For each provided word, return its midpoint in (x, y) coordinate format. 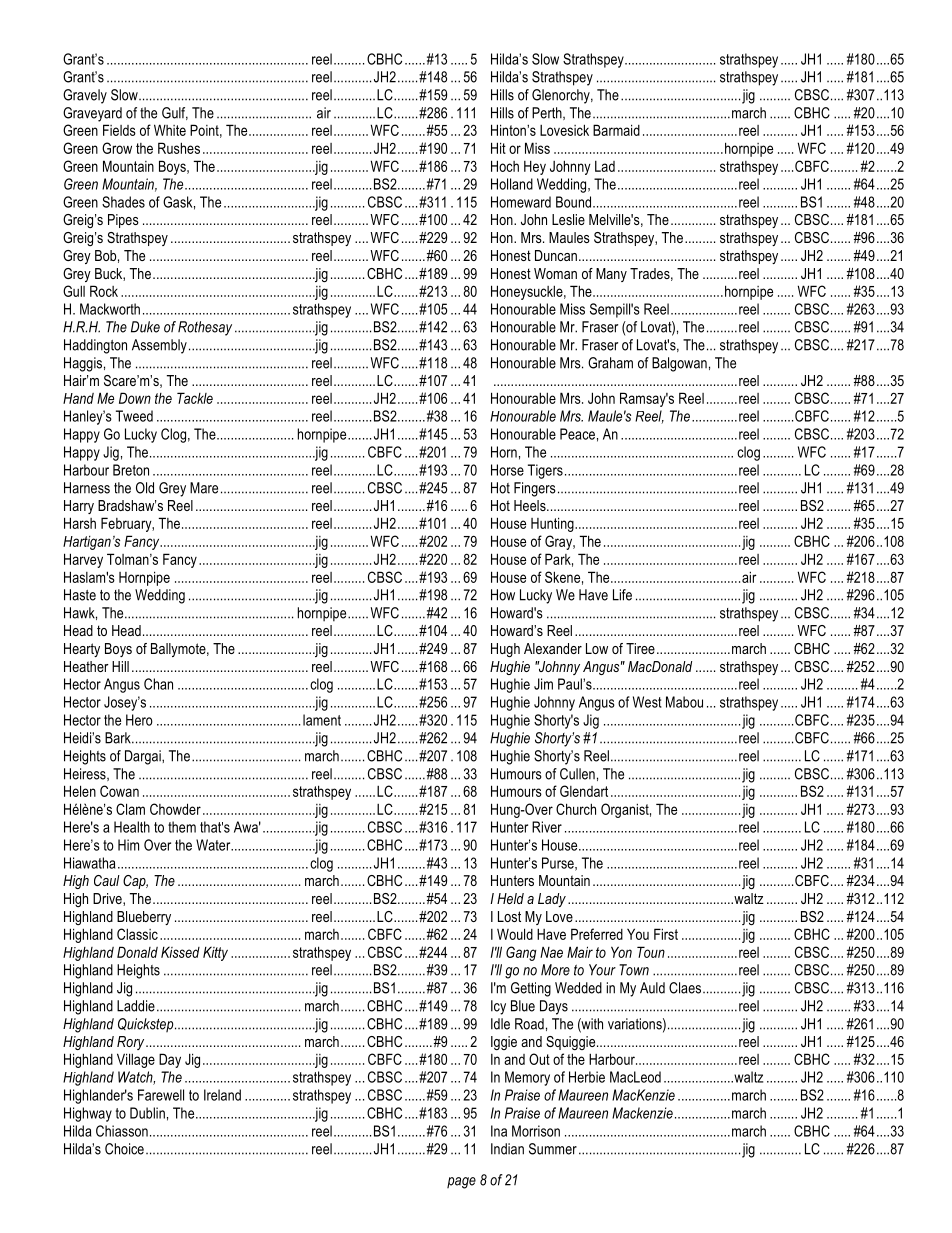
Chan (158, 684)
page (461, 1183)
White (170, 130)
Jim (543, 684)
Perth (548, 113)
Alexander (553, 648)
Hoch (505, 166)
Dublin (147, 1113)
